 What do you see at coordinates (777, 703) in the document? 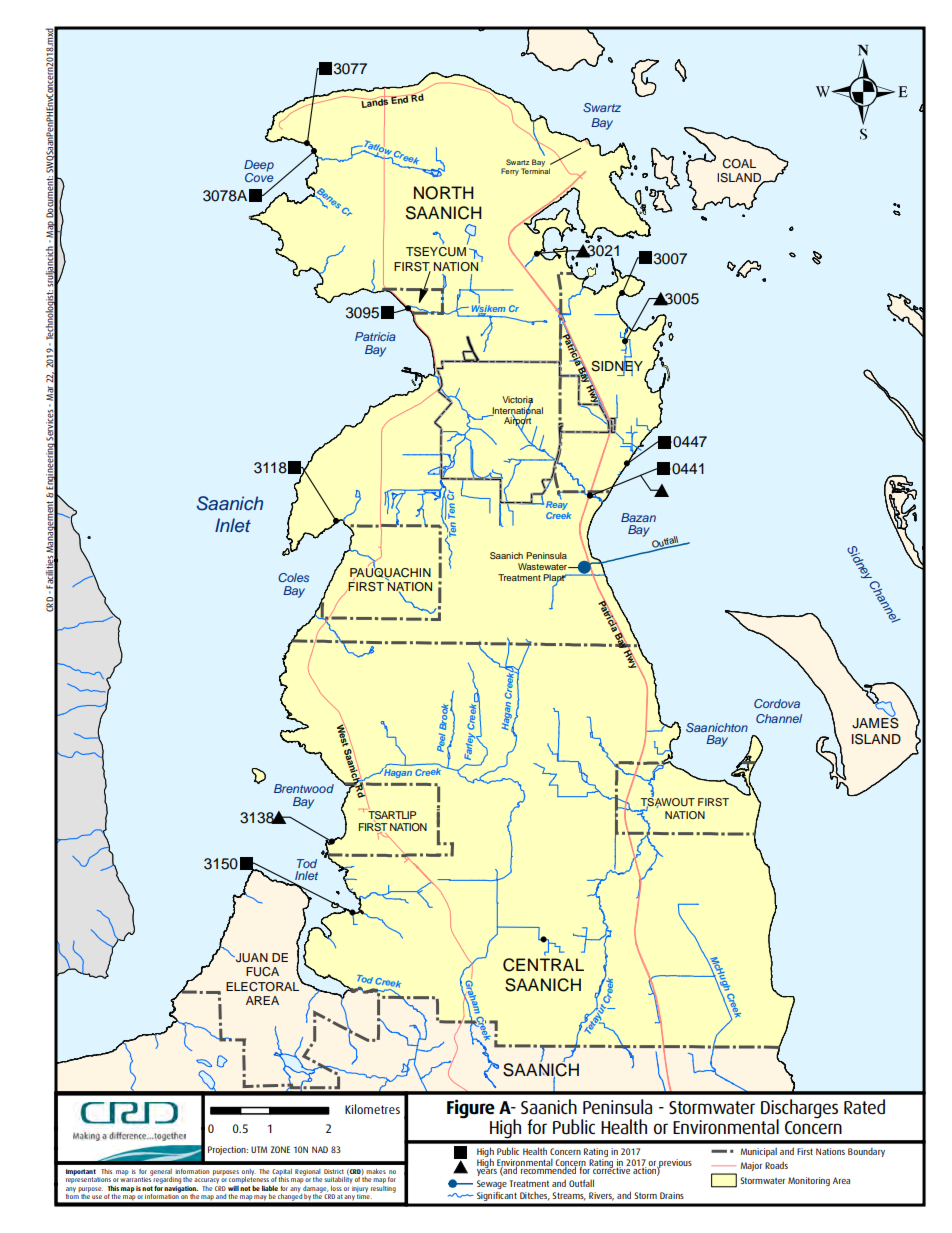
I see `Cordova` at bounding box center [777, 703].
